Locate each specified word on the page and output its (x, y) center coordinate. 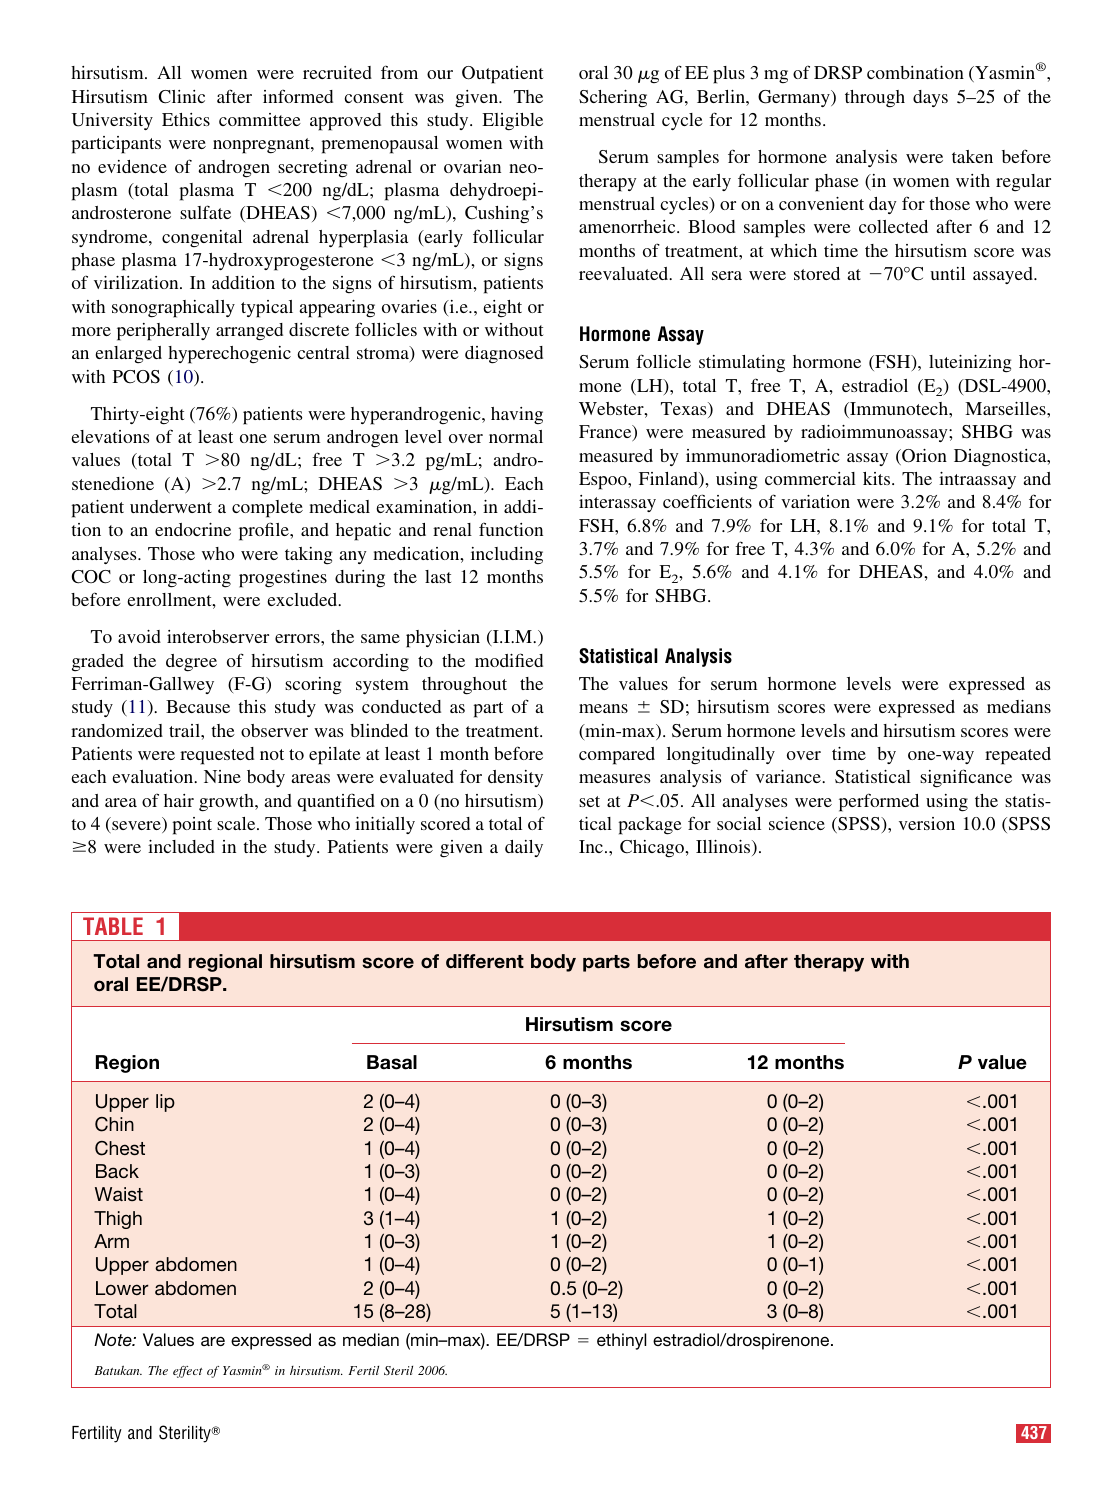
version (927, 823)
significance (966, 778)
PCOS (136, 377)
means (603, 708)
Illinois (724, 848)
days (930, 98)
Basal (392, 1062)
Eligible (512, 122)
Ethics (186, 119)
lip (165, 1103)
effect (188, 1372)
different (485, 961)
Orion (923, 457)
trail (185, 730)
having (517, 415)
